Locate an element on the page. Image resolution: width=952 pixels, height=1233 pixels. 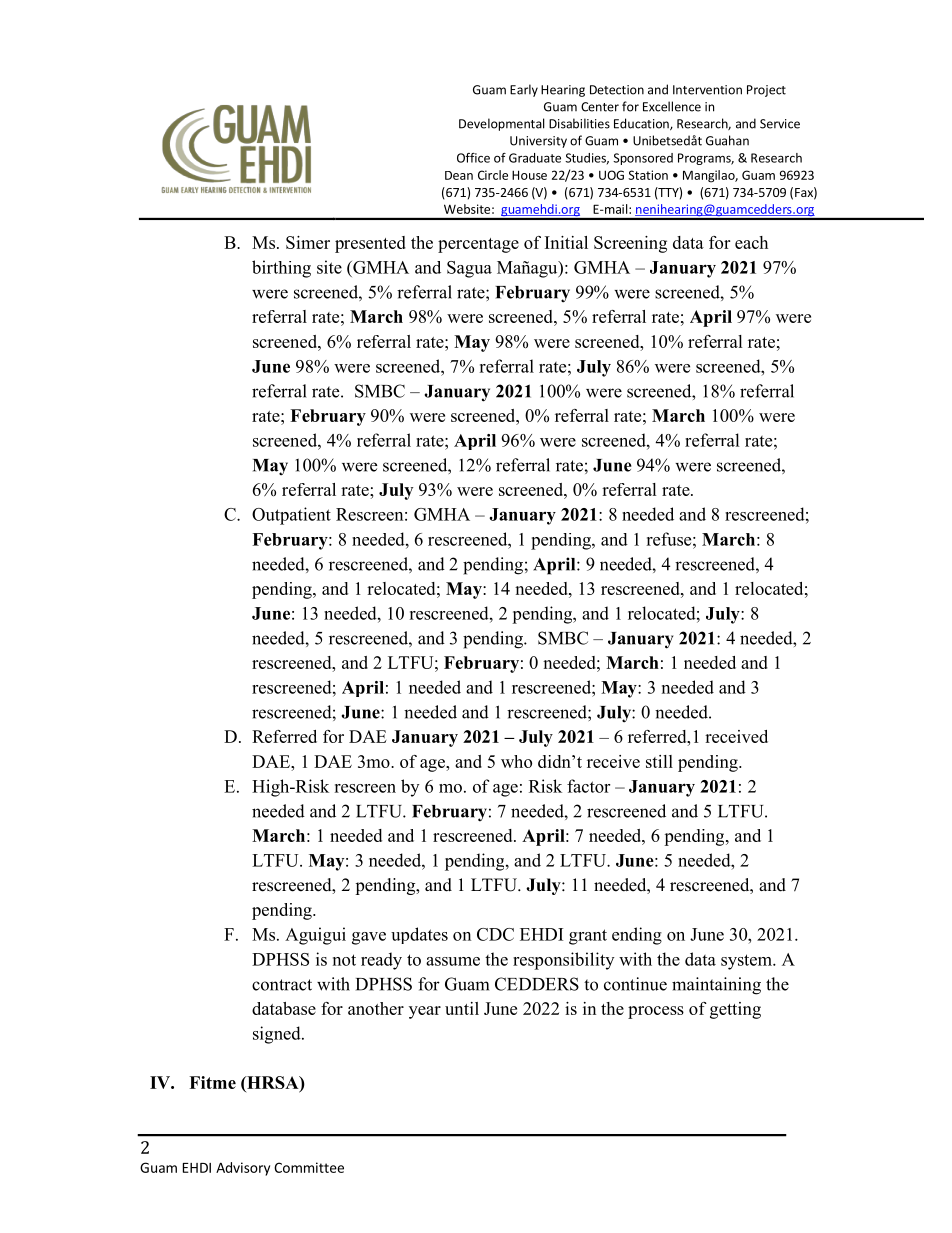
Outpatient is located at coordinates (291, 516).
